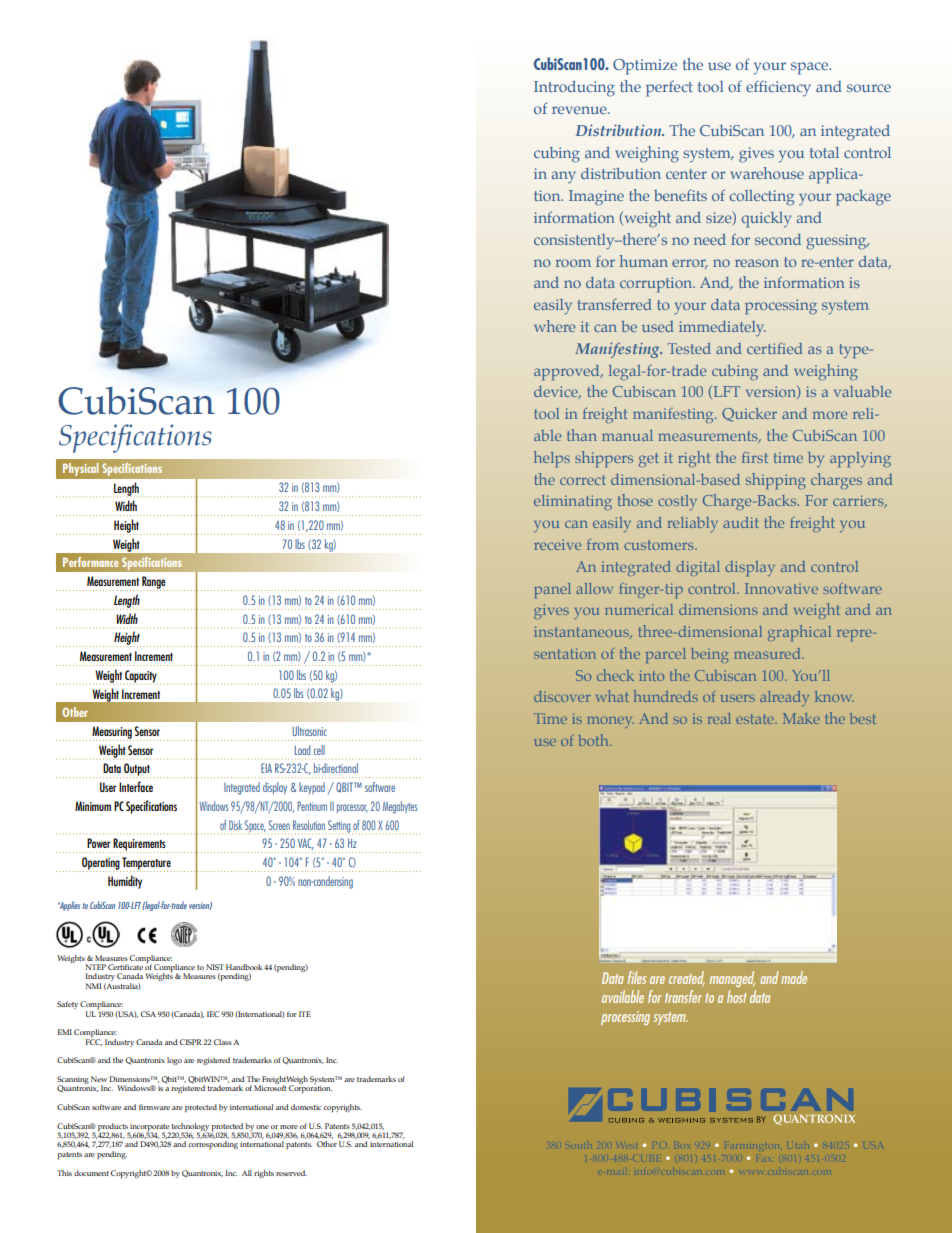 The height and width of the screenshot is (1233, 952). I want to click on host, so click(737, 996).
